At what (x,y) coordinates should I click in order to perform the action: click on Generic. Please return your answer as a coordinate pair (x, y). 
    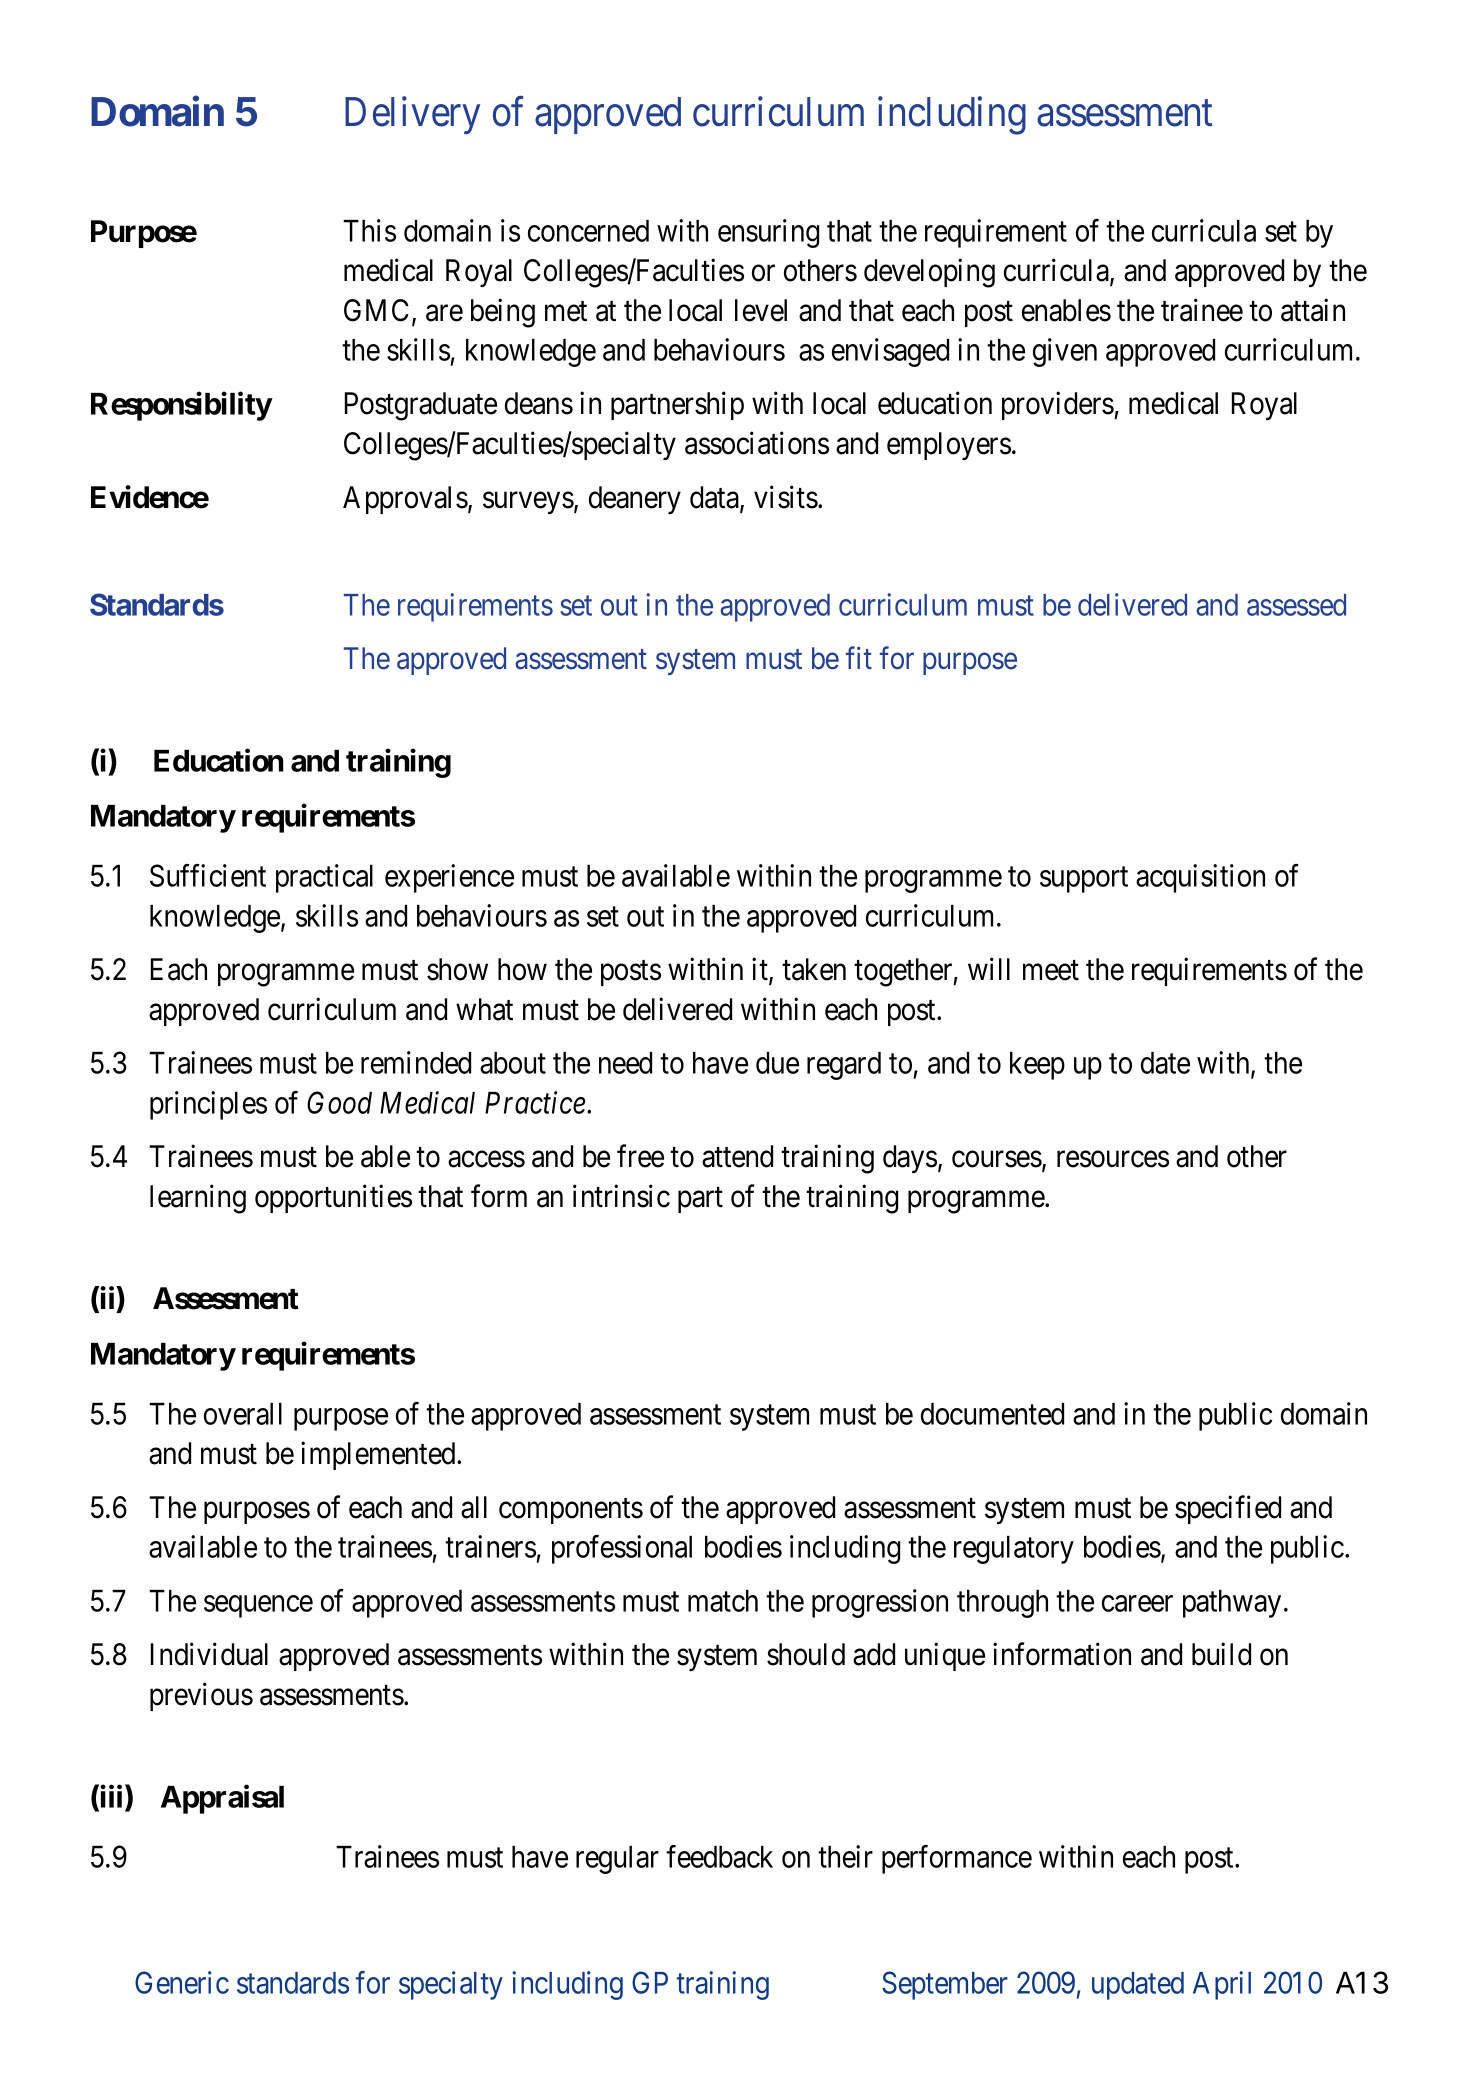
    Looking at the image, I should click on (182, 1982).
